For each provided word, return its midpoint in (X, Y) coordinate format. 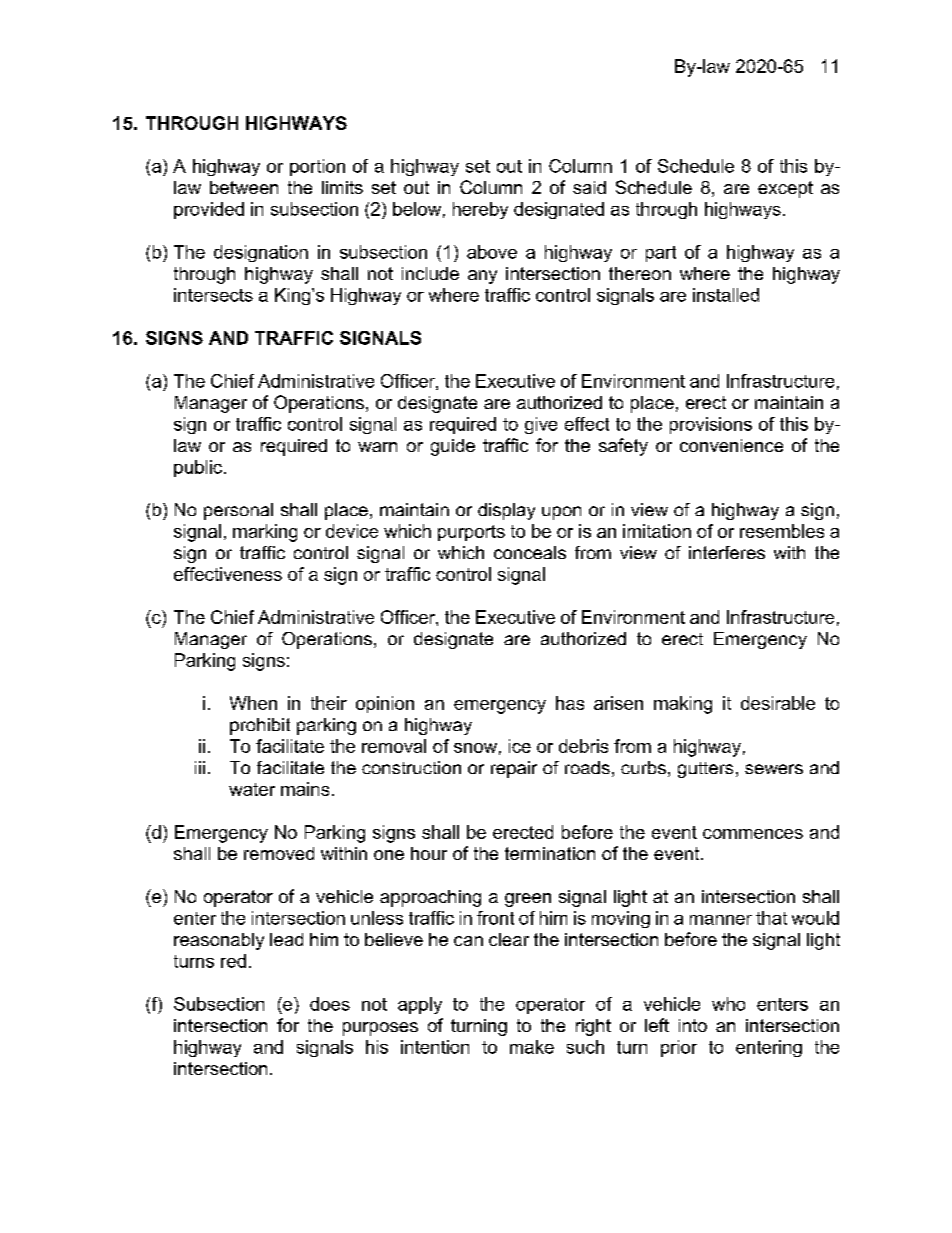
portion (317, 167)
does (330, 1004)
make (532, 1047)
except (785, 189)
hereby (480, 210)
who (728, 1004)
